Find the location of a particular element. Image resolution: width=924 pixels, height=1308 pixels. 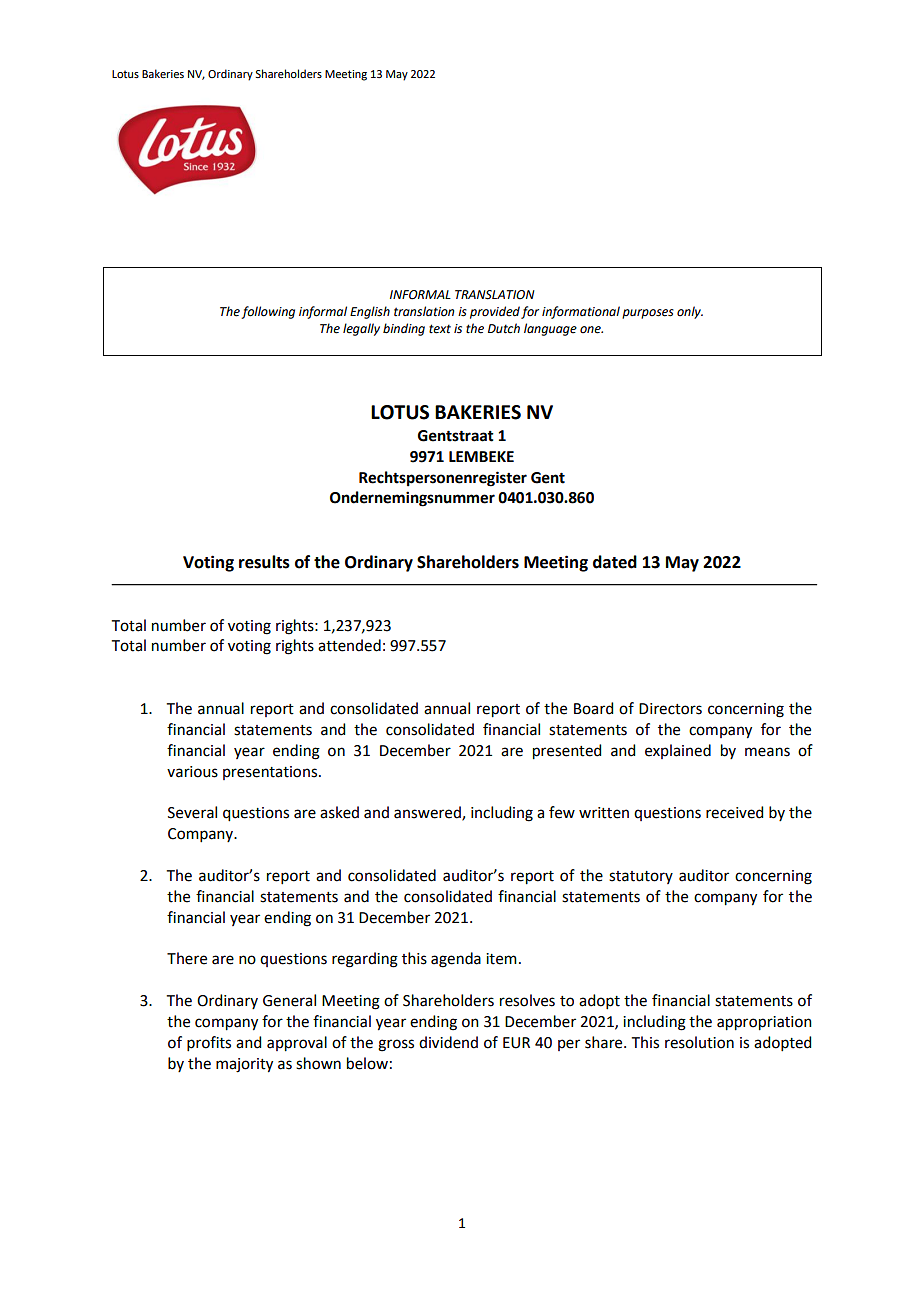

Dutch is located at coordinates (504, 328).
